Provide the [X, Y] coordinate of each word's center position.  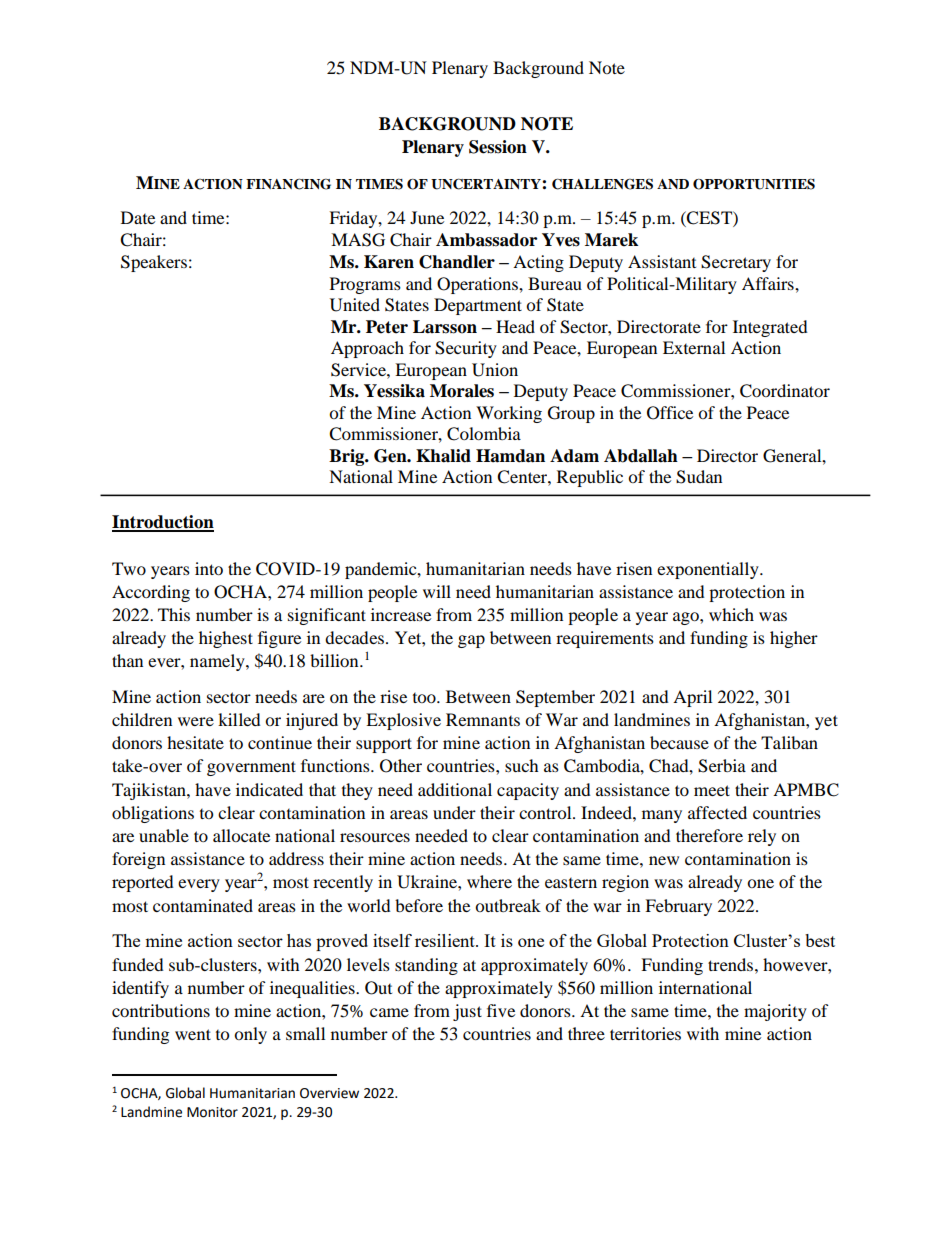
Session [498, 147]
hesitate [195, 742]
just [467, 1012]
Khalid [443, 456]
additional [455, 789]
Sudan [699, 477]
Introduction [163, 523]
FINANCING [288, 184]
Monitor [212, 1112]
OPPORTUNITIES [754, 184]
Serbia [722, 766]
